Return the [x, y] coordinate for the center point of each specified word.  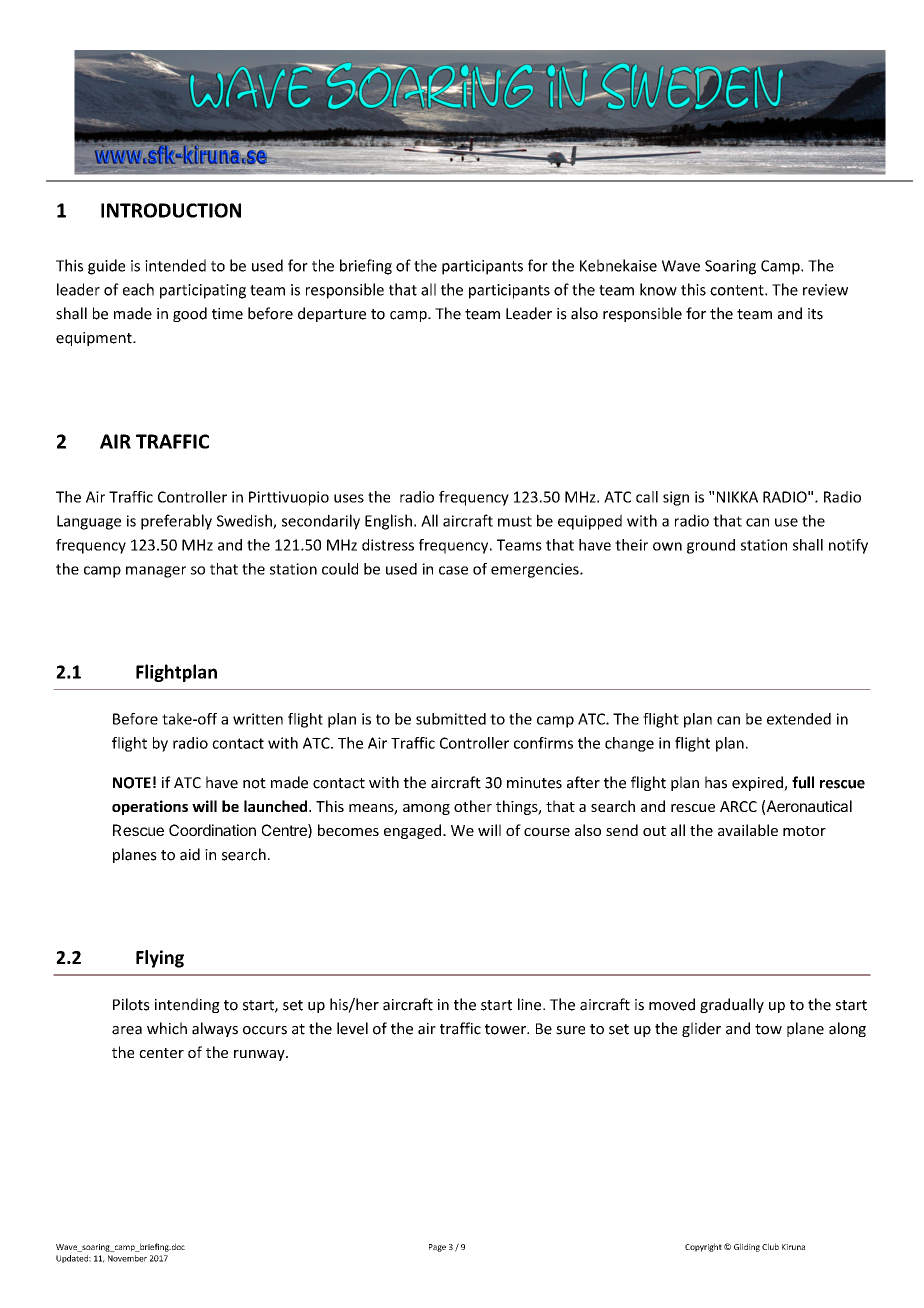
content [738, 290]
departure [332, 314]
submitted [451, 719]
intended [175, 265]
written [258, 719]
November [127, 1258]
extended [799, 719]
